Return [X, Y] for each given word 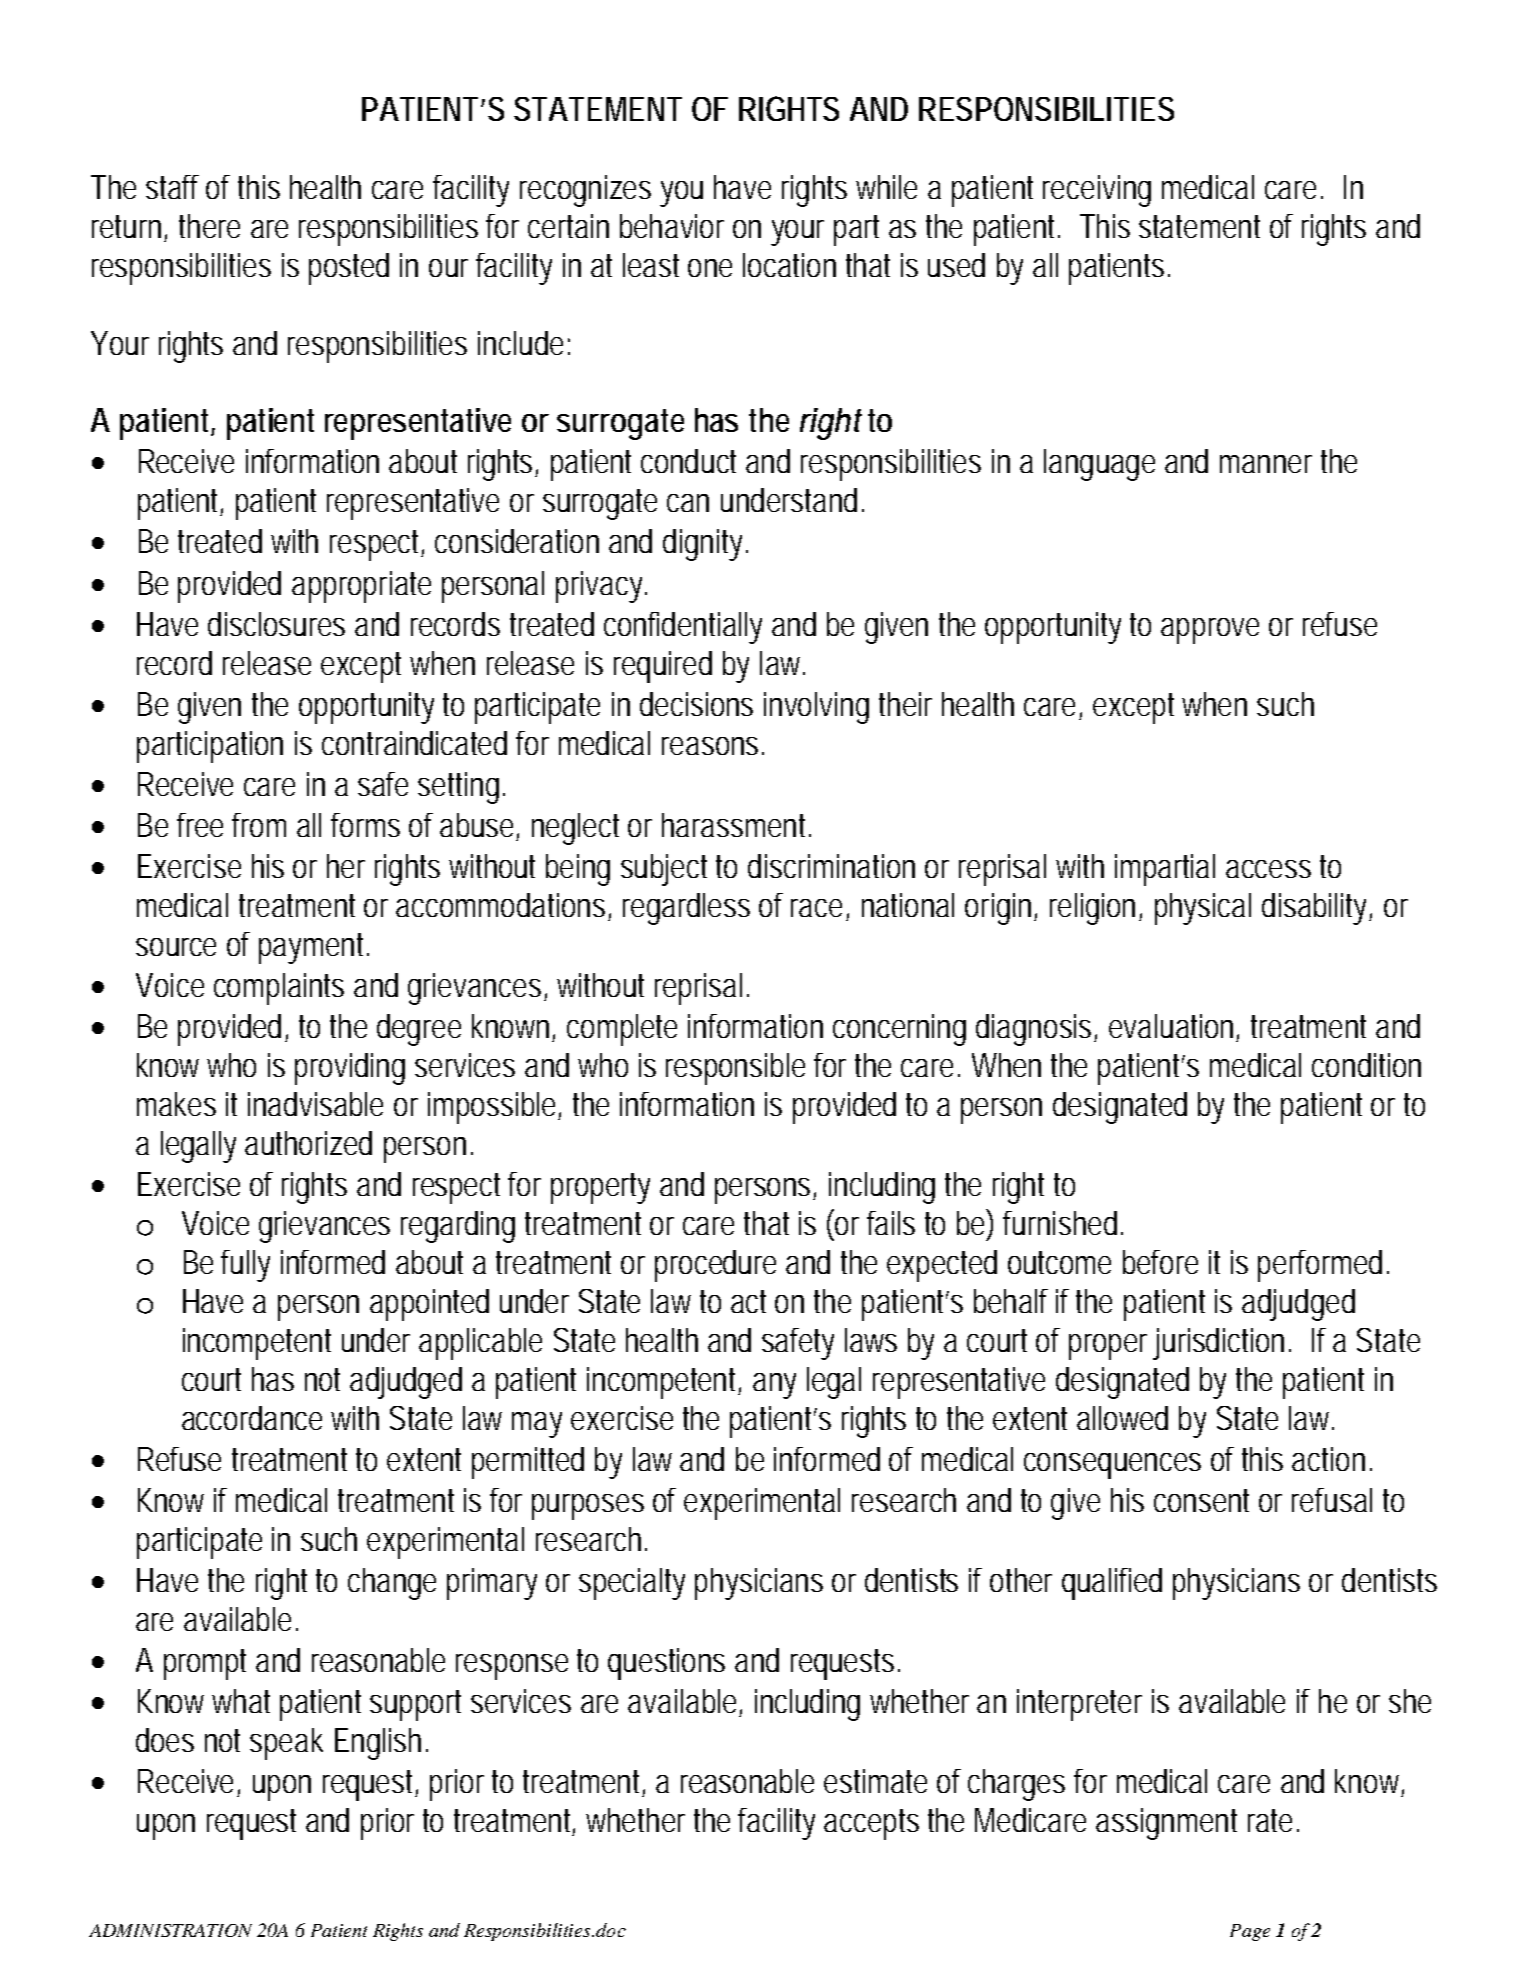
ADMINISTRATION [170, 1930]
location [789, 265]
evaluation [1174, 1027]
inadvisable [315, 1104]
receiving [1097, 191]
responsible [735, 1069]
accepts [871, 1824]
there [209, 226]
